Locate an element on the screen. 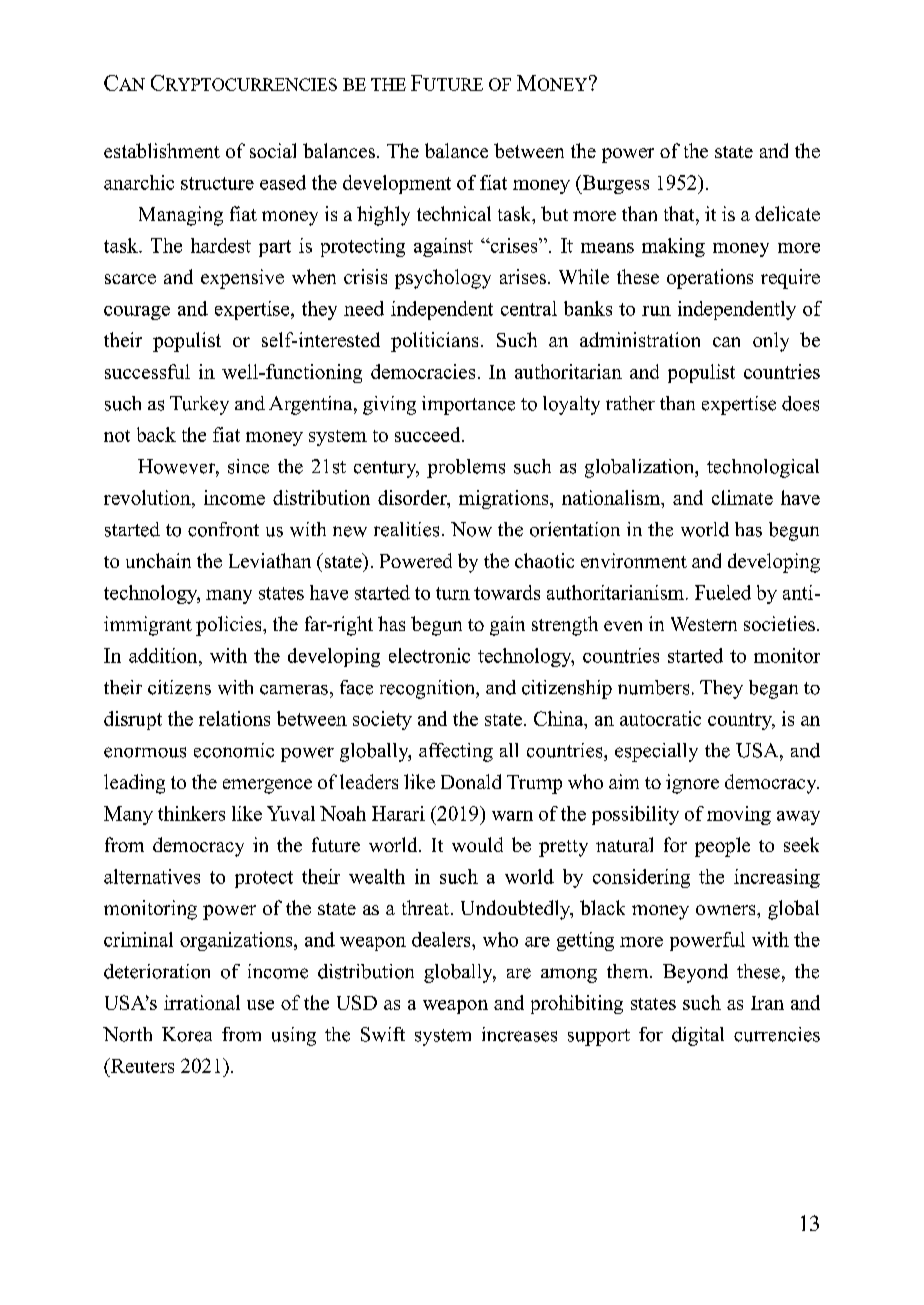 The image size is (924, 1305). technical is located at coordinates (454, 213).
